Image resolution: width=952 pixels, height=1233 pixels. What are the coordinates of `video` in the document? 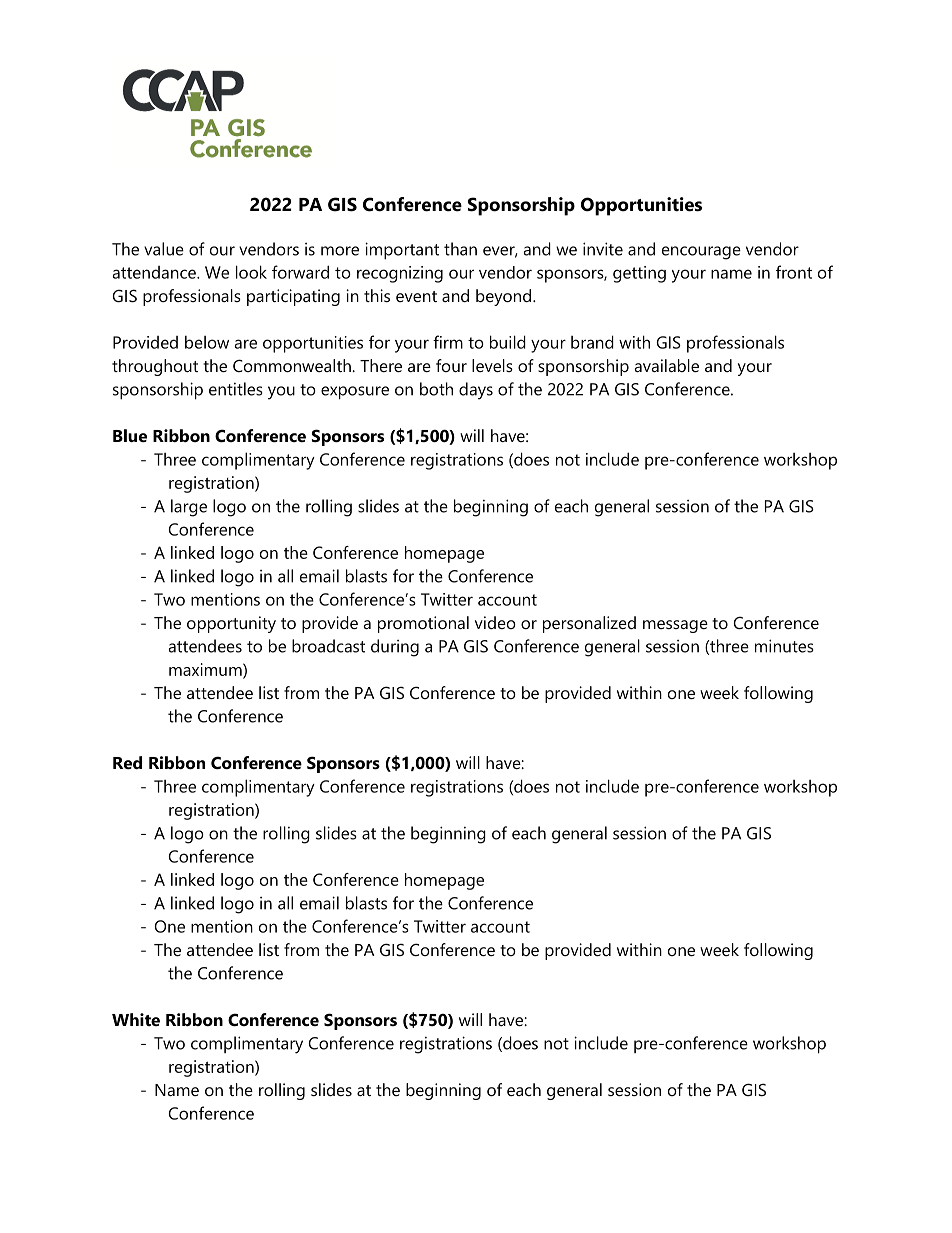 It's located at (495, 622).
